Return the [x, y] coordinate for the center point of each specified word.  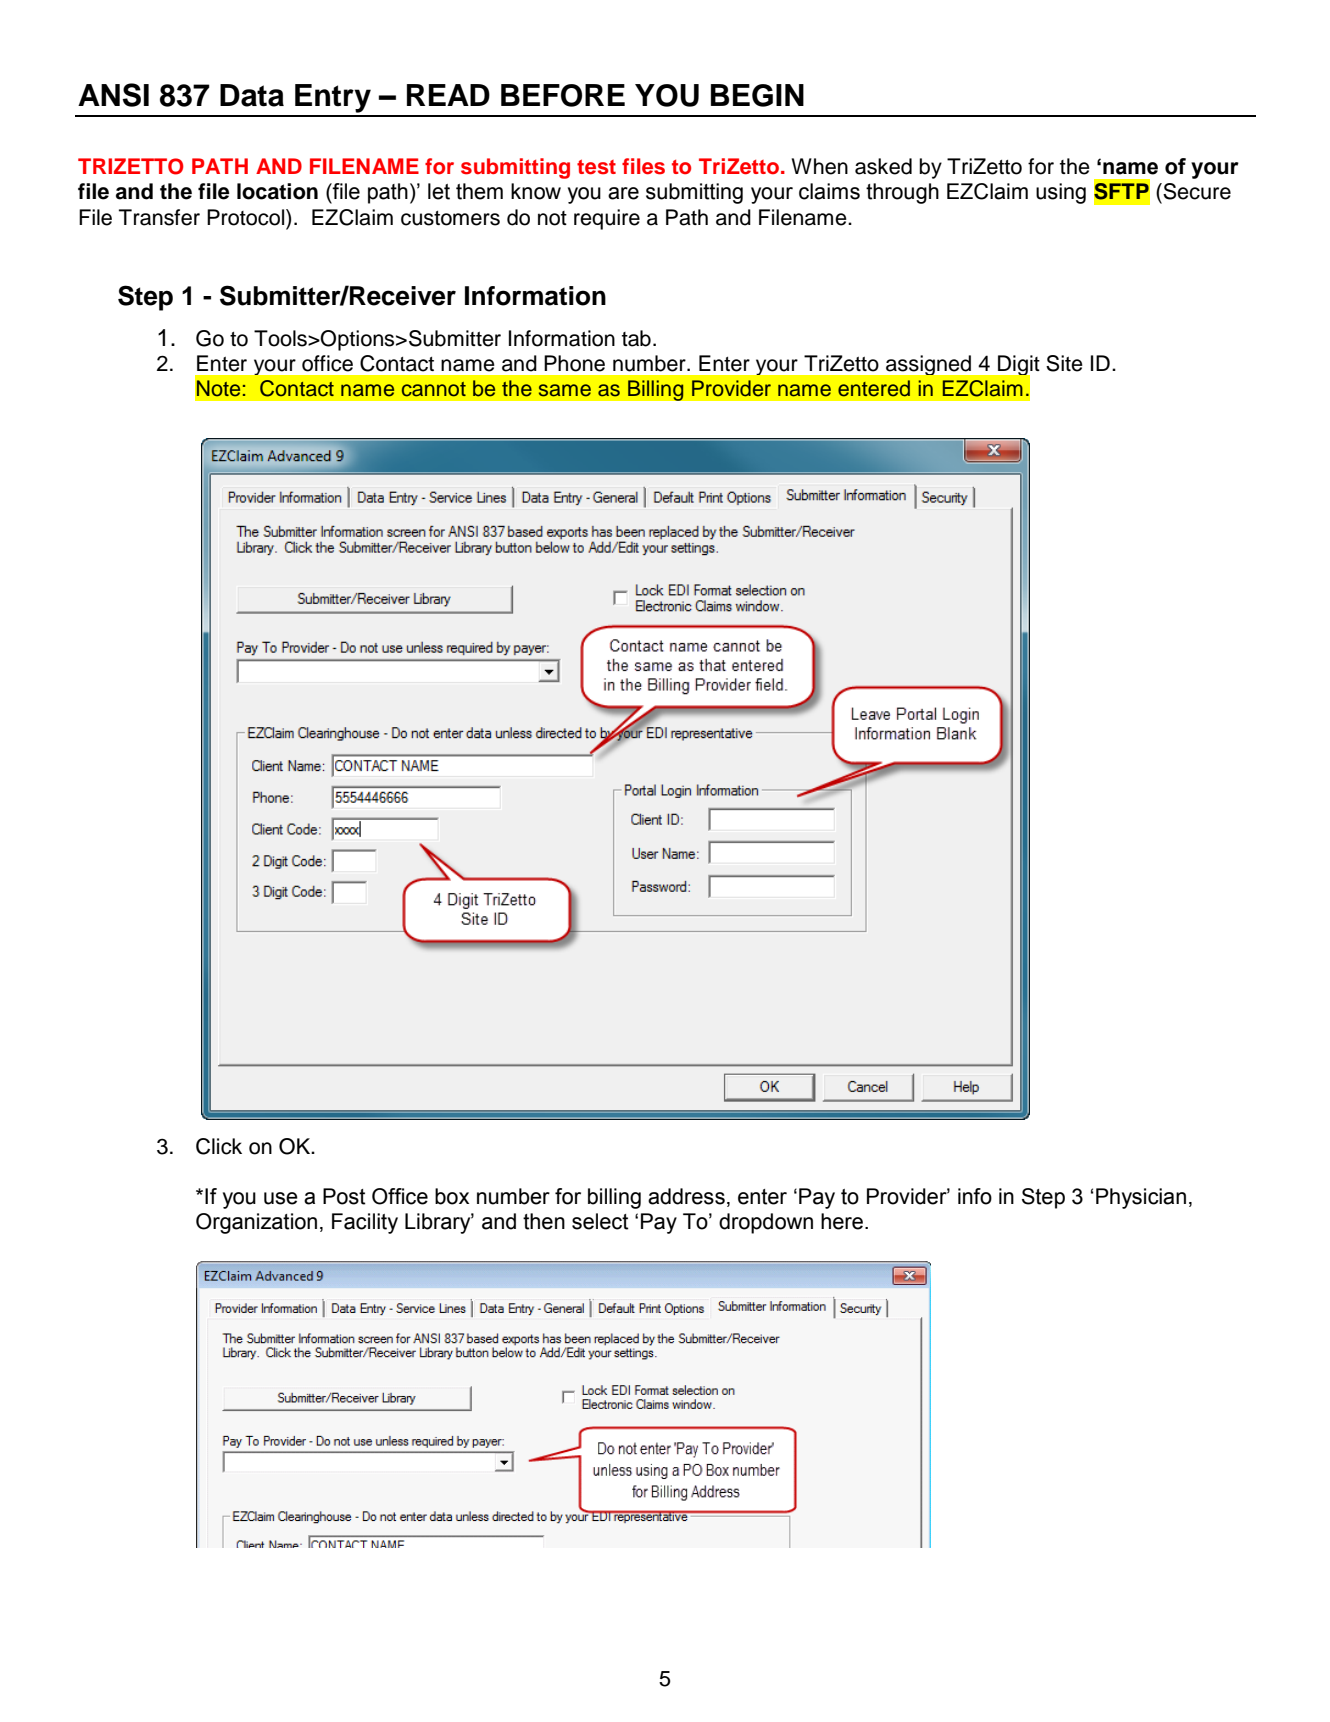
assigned [928, 365]
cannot [434, 389]
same [565, 390]
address [686, 1196]
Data [252, 95]
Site [1064, 363]
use [281, 1198]
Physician [1141, 1198]
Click [219, 1146]
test [596, 167]
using [1061, 193]
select [600, 1221]
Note [218, 388]
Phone [574, 363]
